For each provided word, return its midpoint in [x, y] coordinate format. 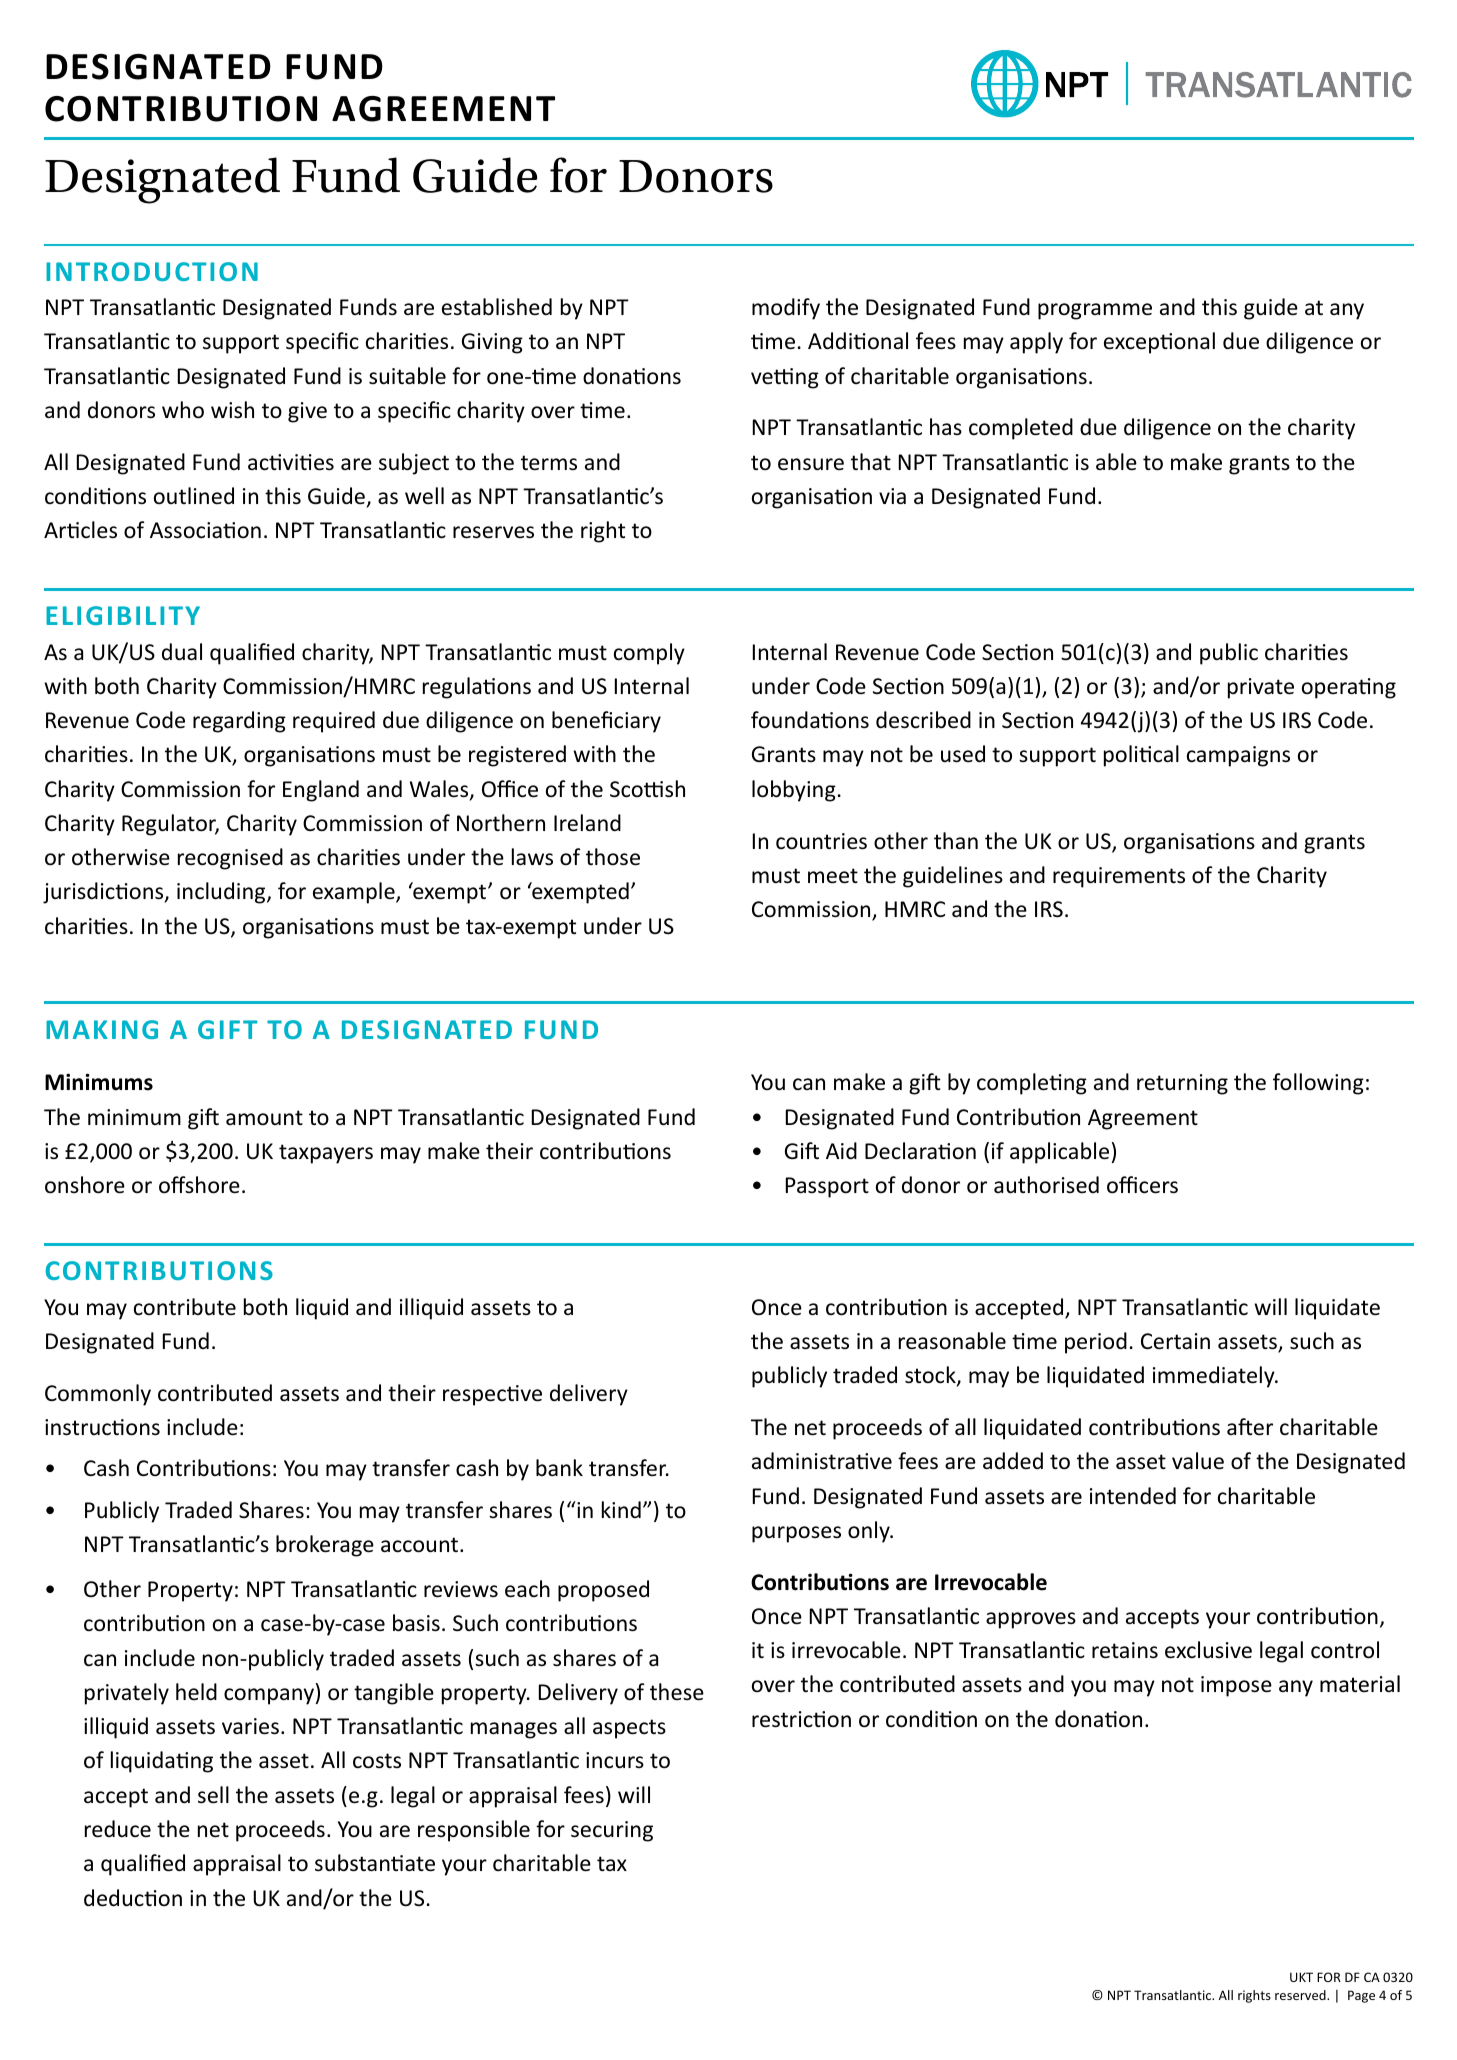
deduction [133, 1898]
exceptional [1159, 343]
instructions [102, 1427]
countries [821, 841]
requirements [1119, 877]
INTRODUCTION [152, 271]
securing [612, 1831]
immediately [1215, 1377]
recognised [230, 859]
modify [786, 309]
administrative [822, 1460]
